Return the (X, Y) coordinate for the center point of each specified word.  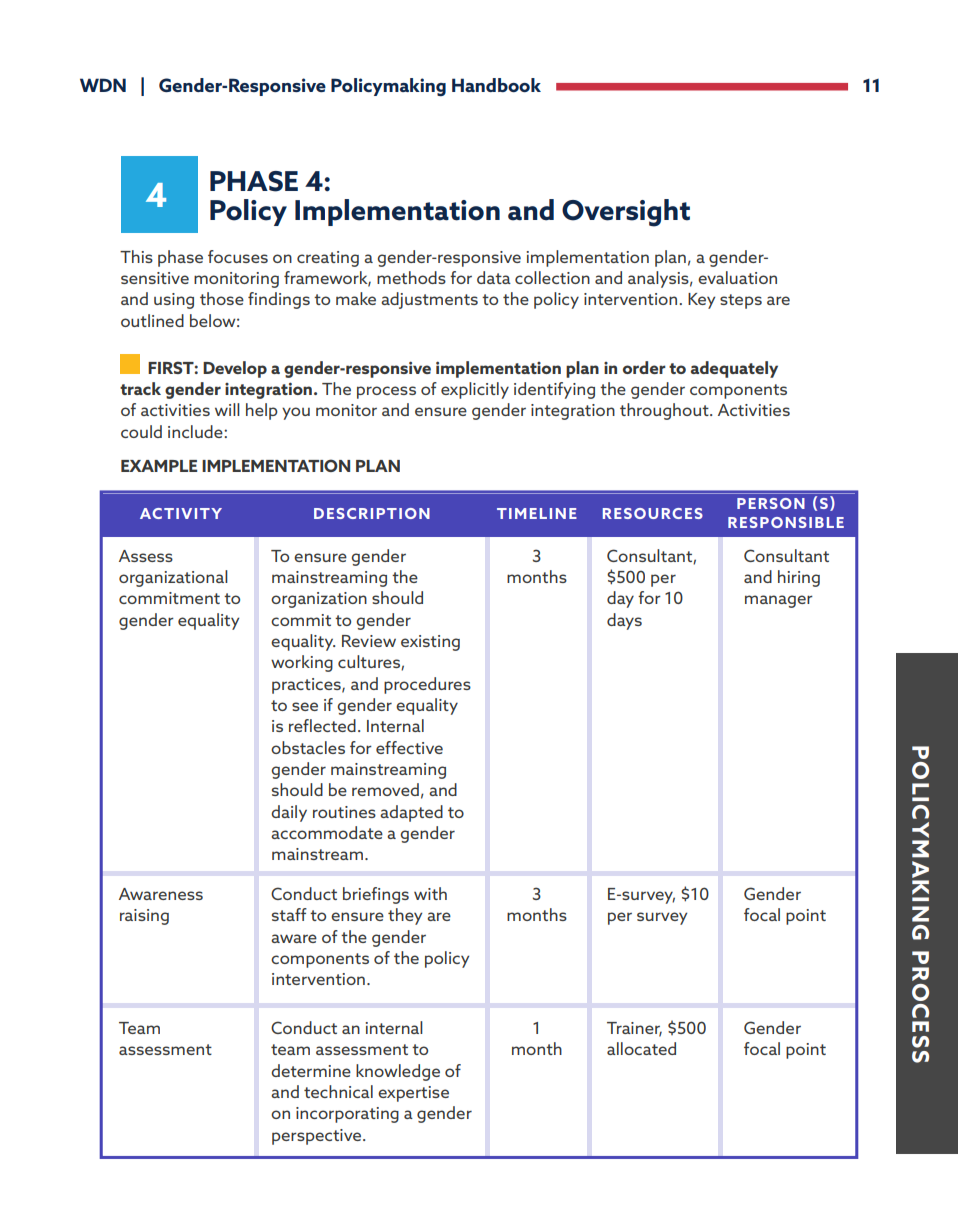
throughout (665, 411)
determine (311, 1070)
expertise (413, 1094)
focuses (238, 256)
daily (289, 813)
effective (409, 747)
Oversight (626, 213)
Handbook (496, 85)
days (624, 621)
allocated (641, 1048)
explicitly (475, 390)
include (196, 431)
